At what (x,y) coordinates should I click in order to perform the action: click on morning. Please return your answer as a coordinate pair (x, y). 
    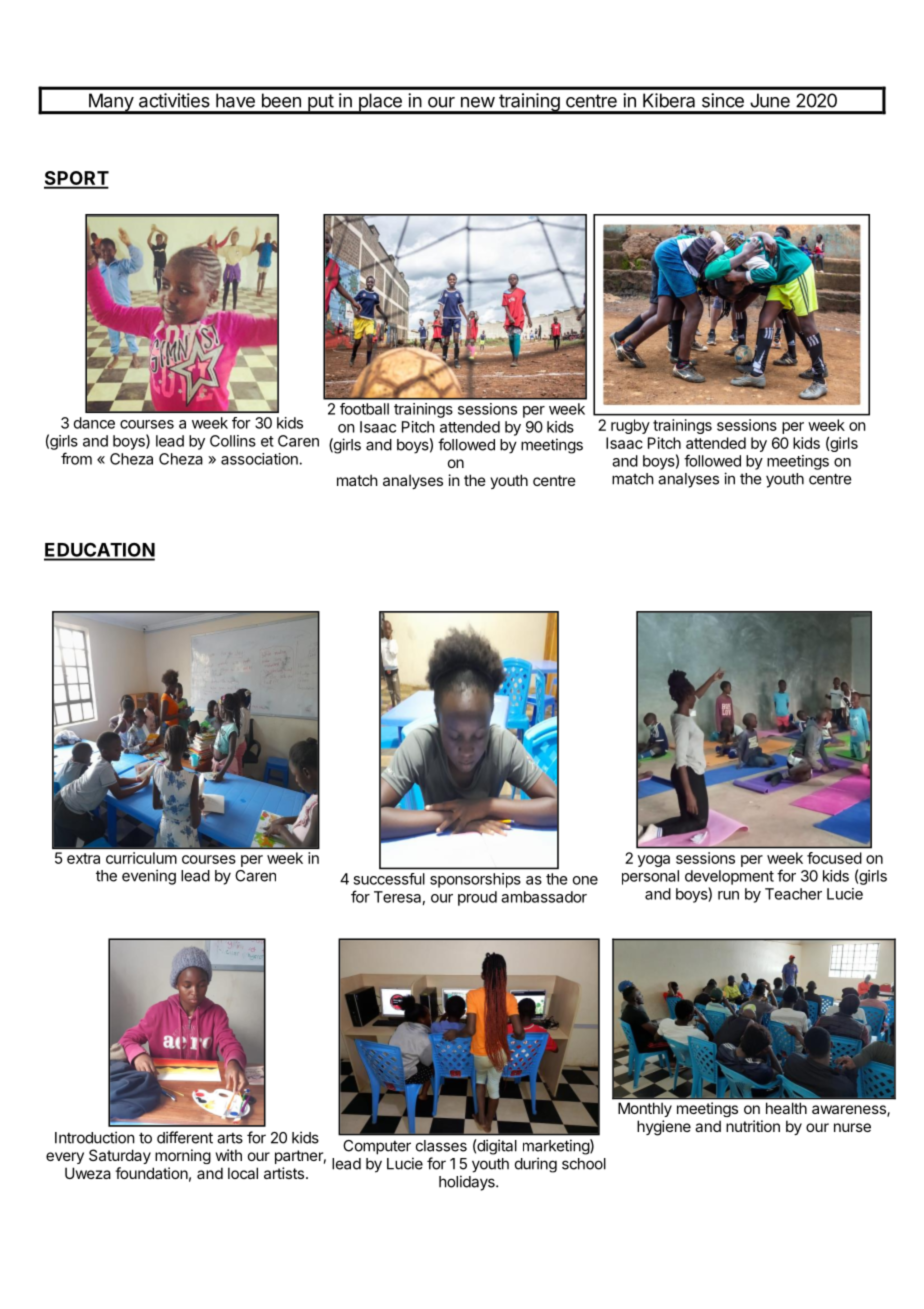
    Looking at the image, I should click on (183, 1156).
